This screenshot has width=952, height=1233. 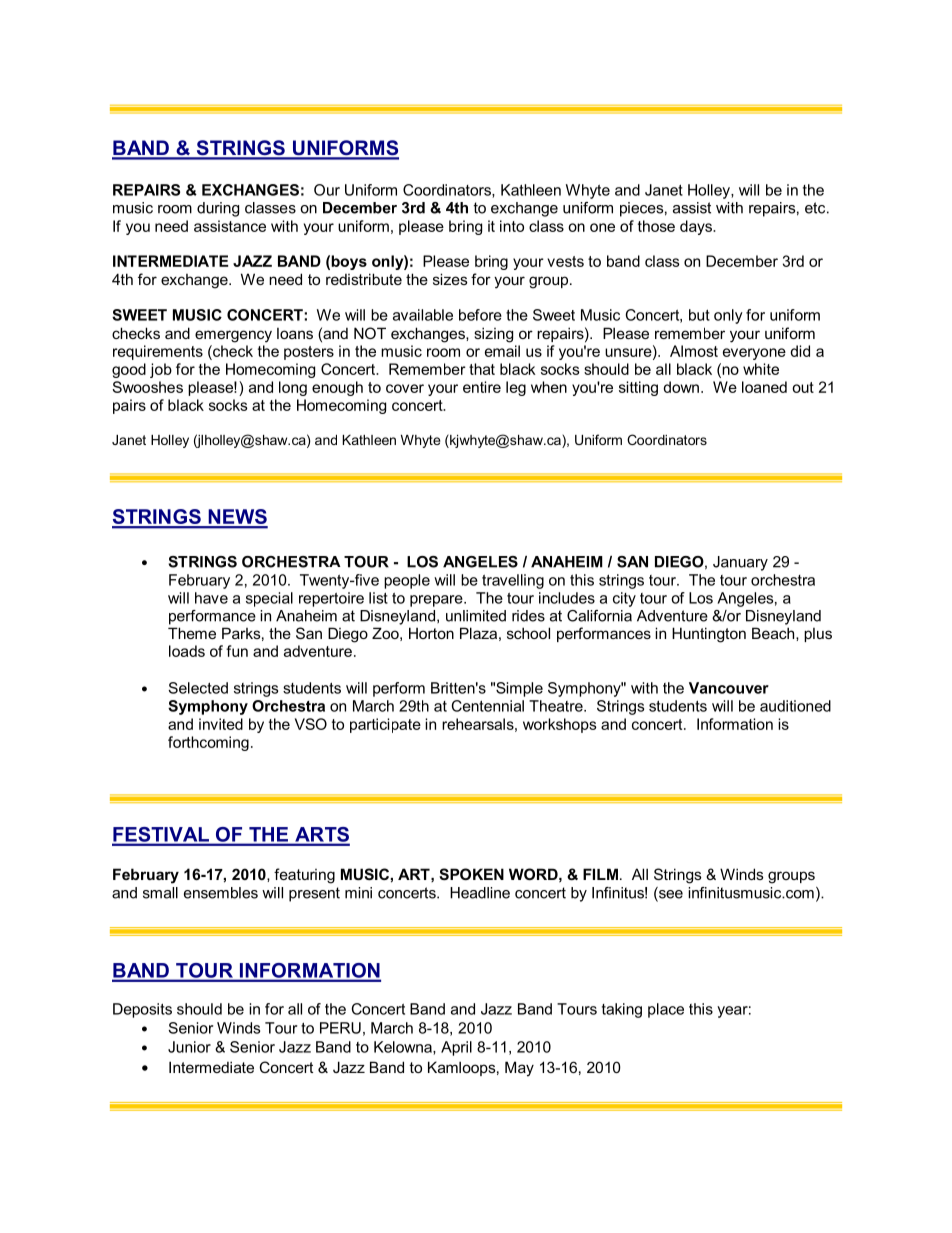 What do you see at coordinates (456, 1048) in the screenshot?
I see `April` at bounding box center [456, 1048].
